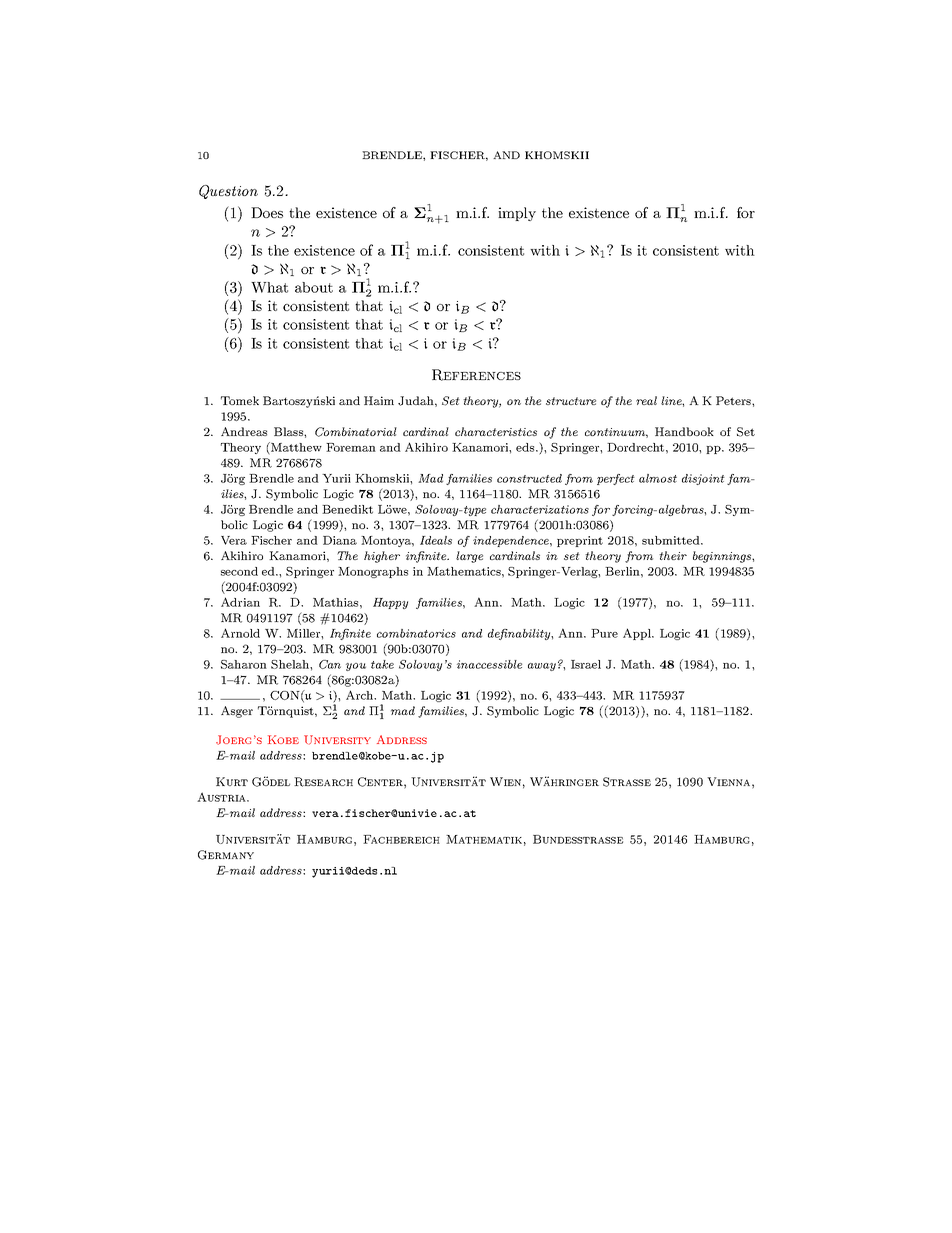 Image resolution: width=952 pixels, height=1233 pixels. I want to click on Matthew, so click(295, 447).
